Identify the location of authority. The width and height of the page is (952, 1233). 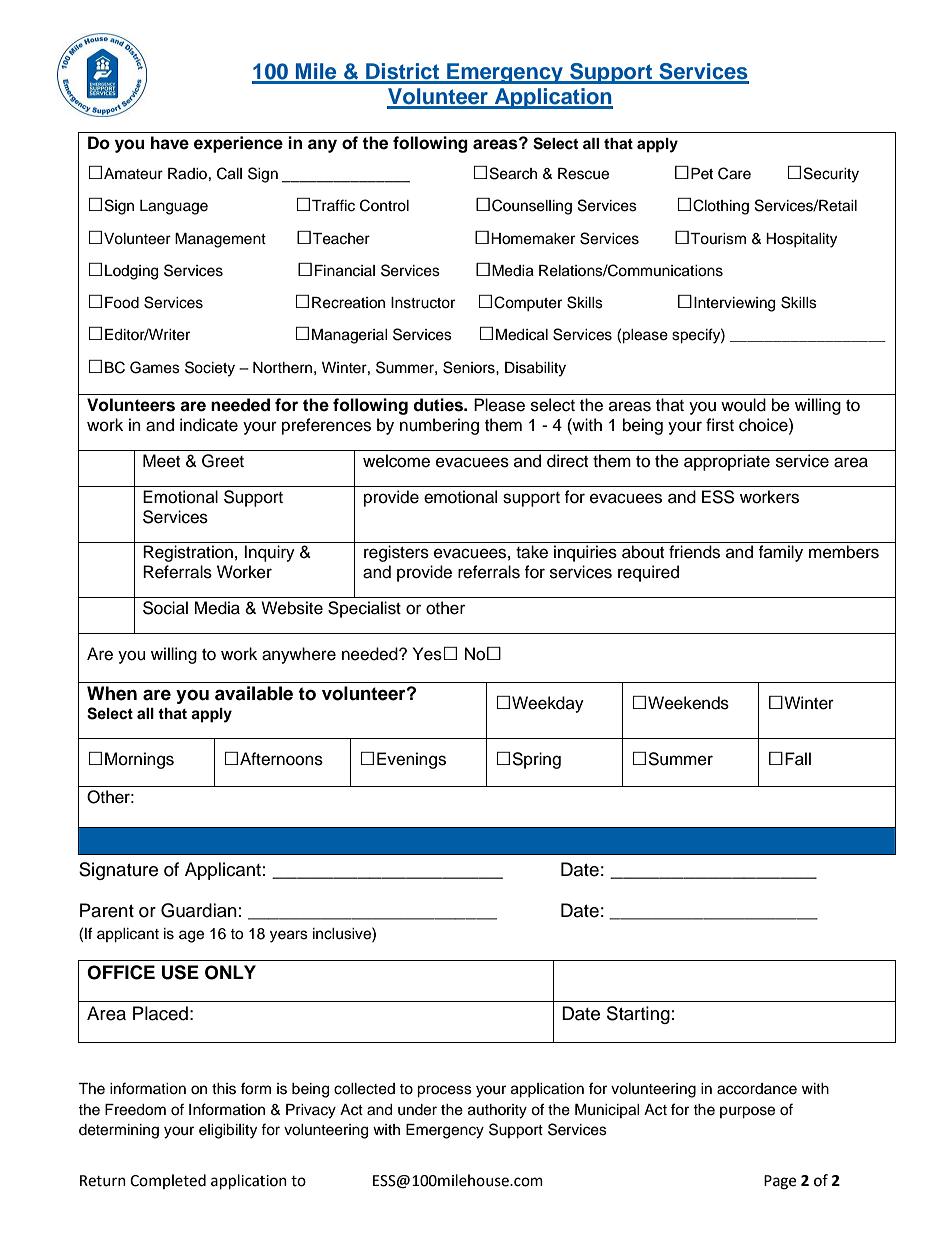
(497, 1111).
